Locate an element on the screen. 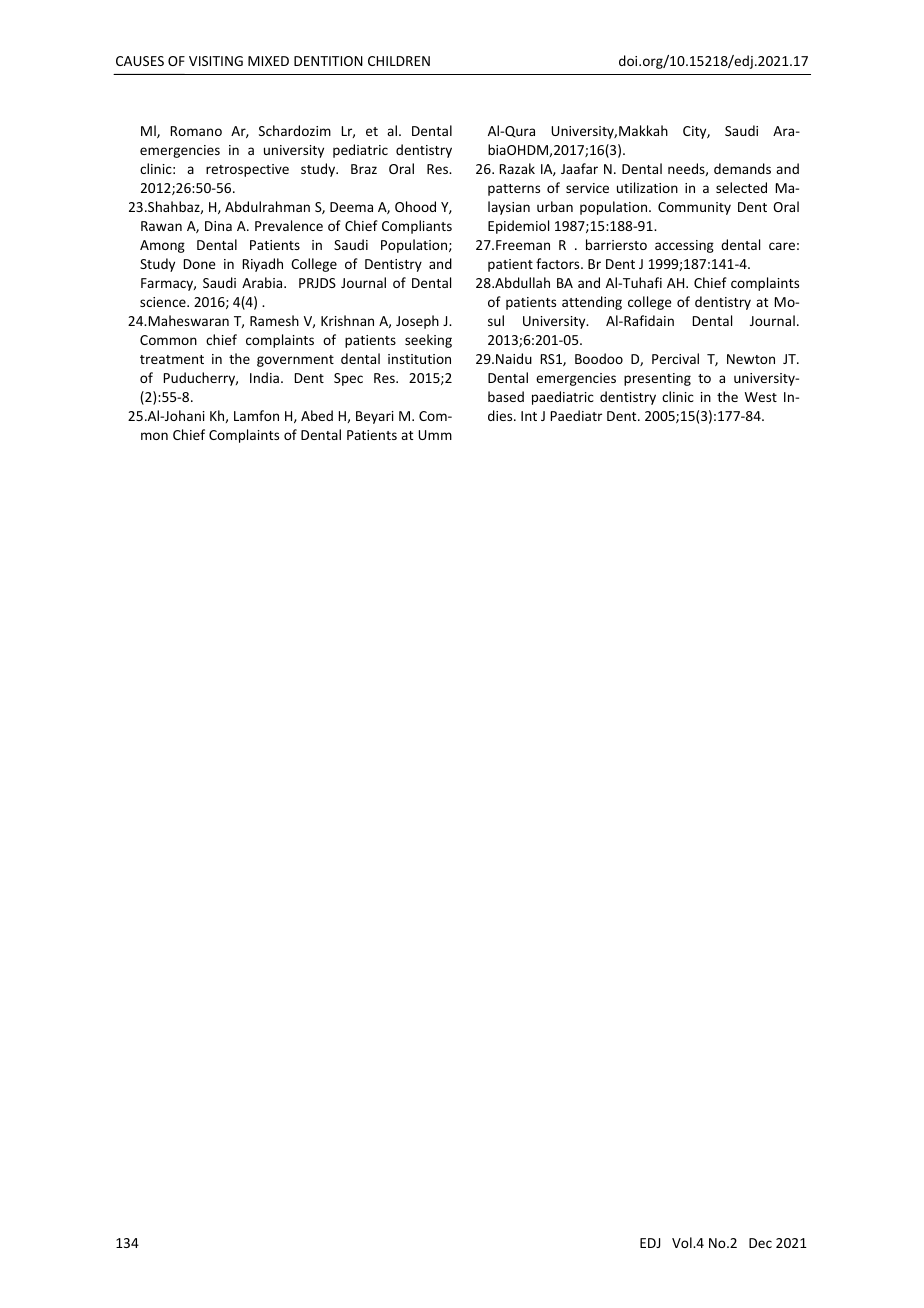 The width and height of the screenshot is (924, 1308). CHILDREN is located at coordinates (399, 61).
